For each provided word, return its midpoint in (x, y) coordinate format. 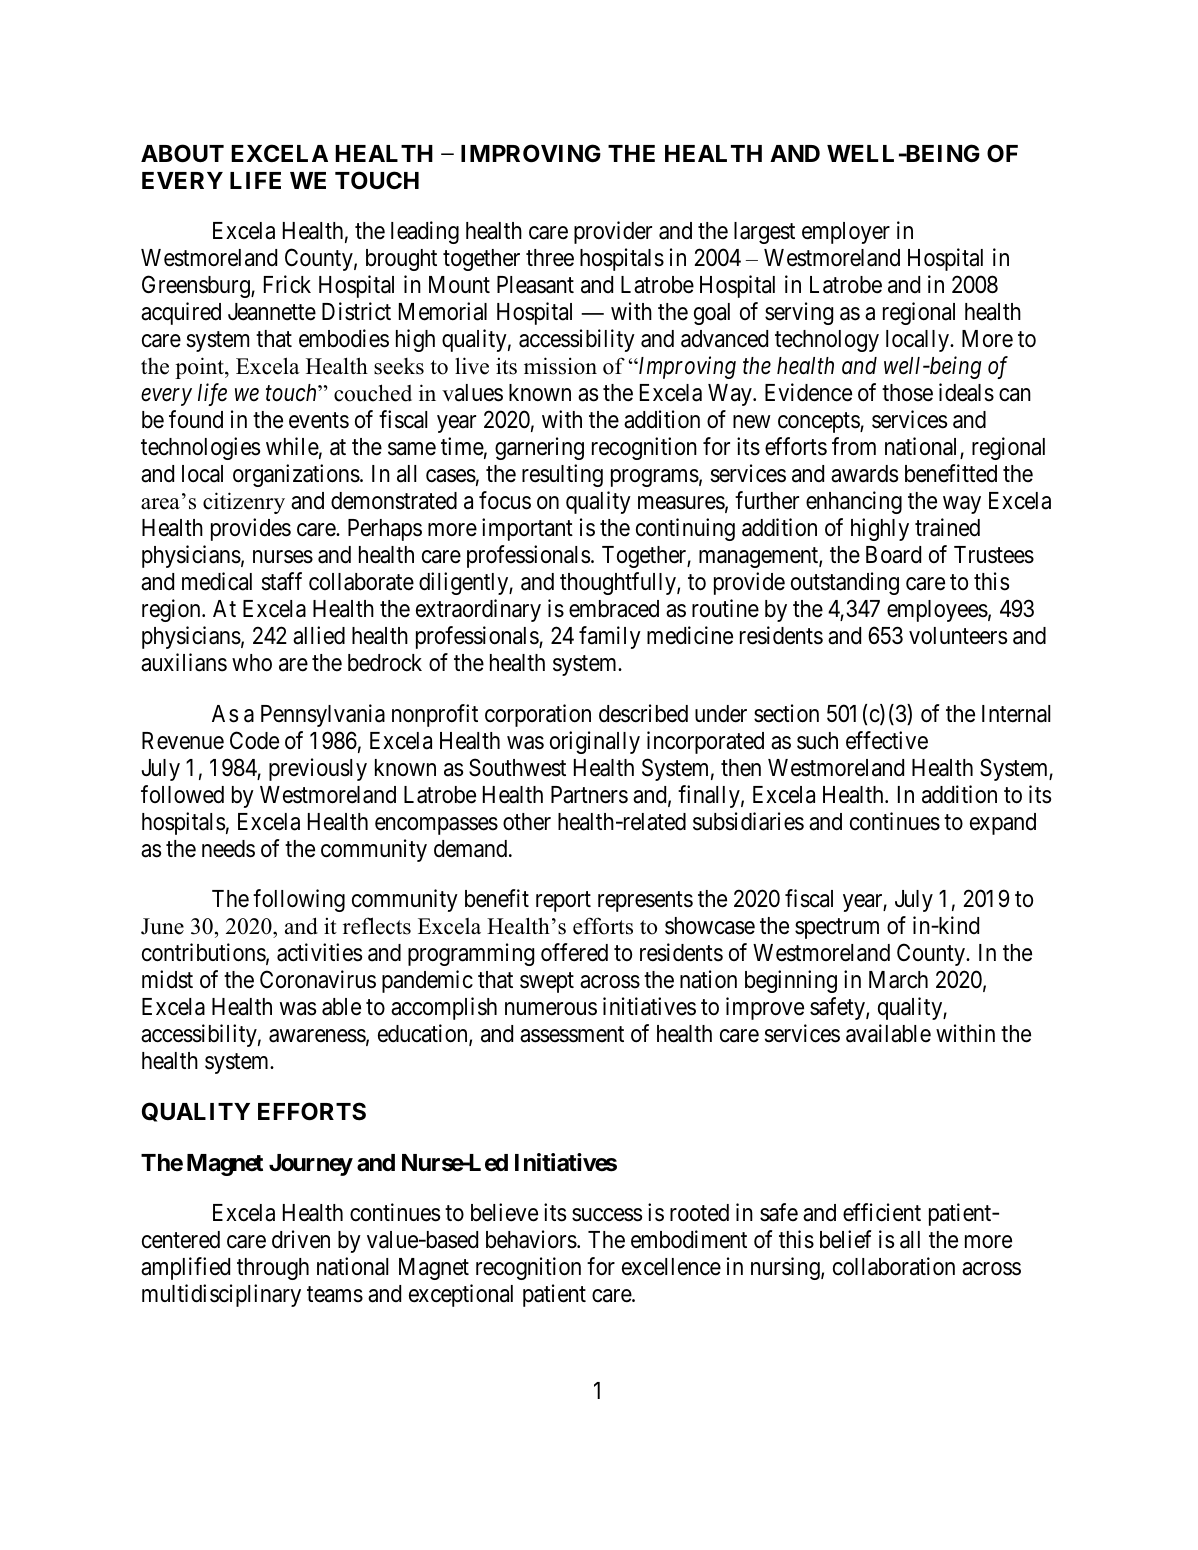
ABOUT (182, 153)
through (273, 1269)
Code (254, 740)
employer (846, 233)
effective (887, 740)
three (550, 258)
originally (595, 742)
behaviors (531, 1239)
